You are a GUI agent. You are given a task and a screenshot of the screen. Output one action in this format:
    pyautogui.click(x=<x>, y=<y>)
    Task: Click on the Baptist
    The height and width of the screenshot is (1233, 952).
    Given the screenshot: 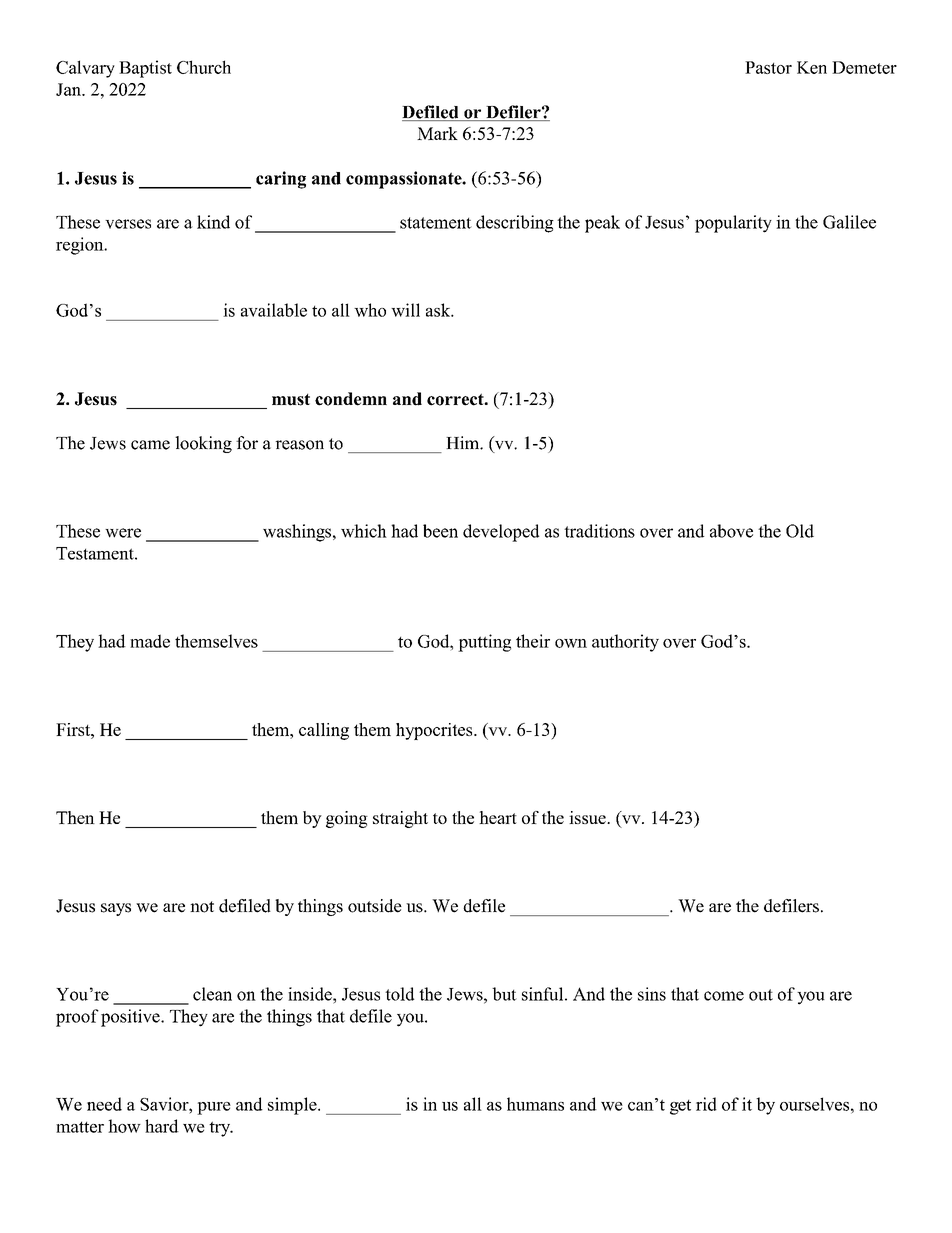 What is the action you would take?
    pyautogui.click(x=145, y=69)
